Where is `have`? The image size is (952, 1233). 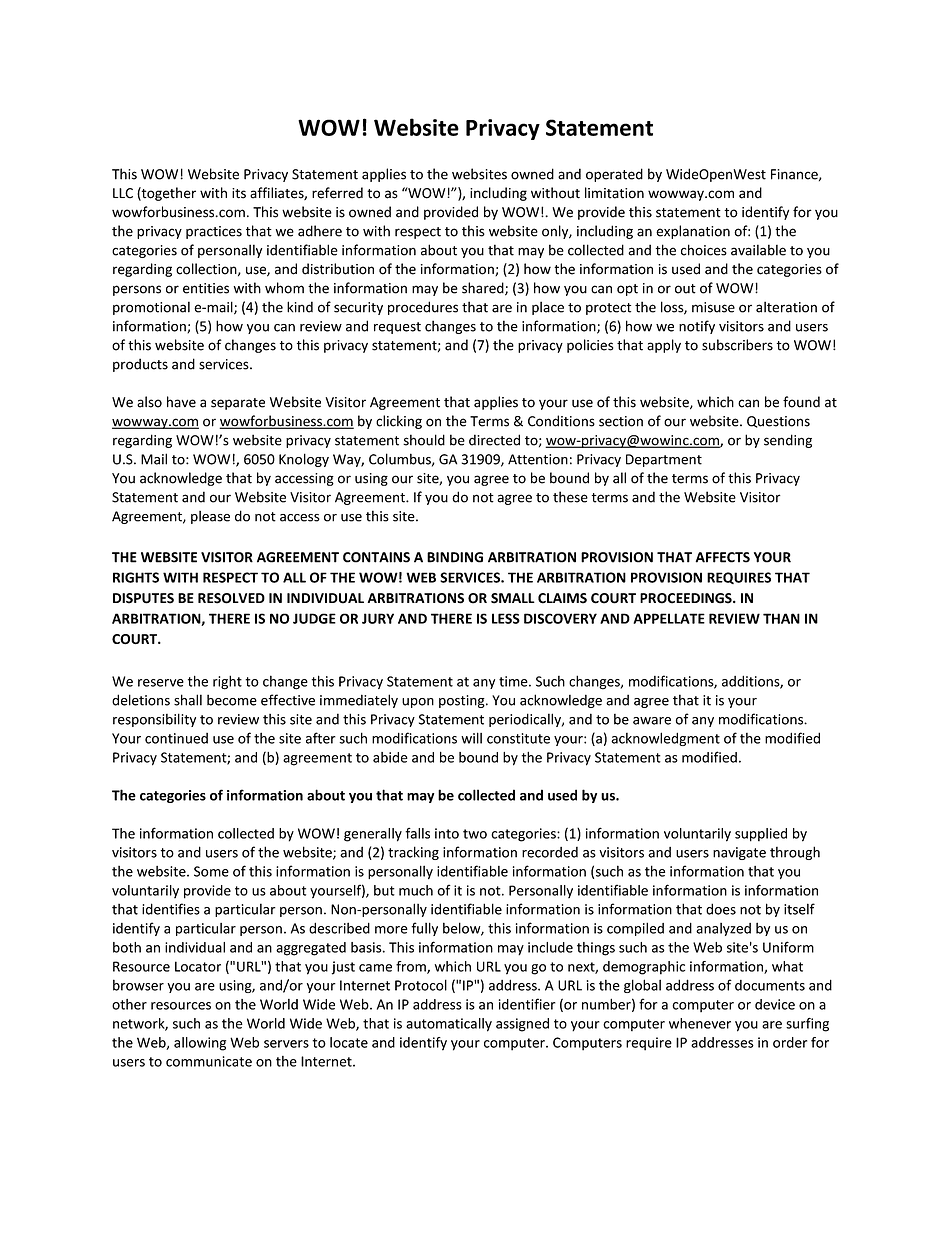 have is located at coordinates (181, 402).
